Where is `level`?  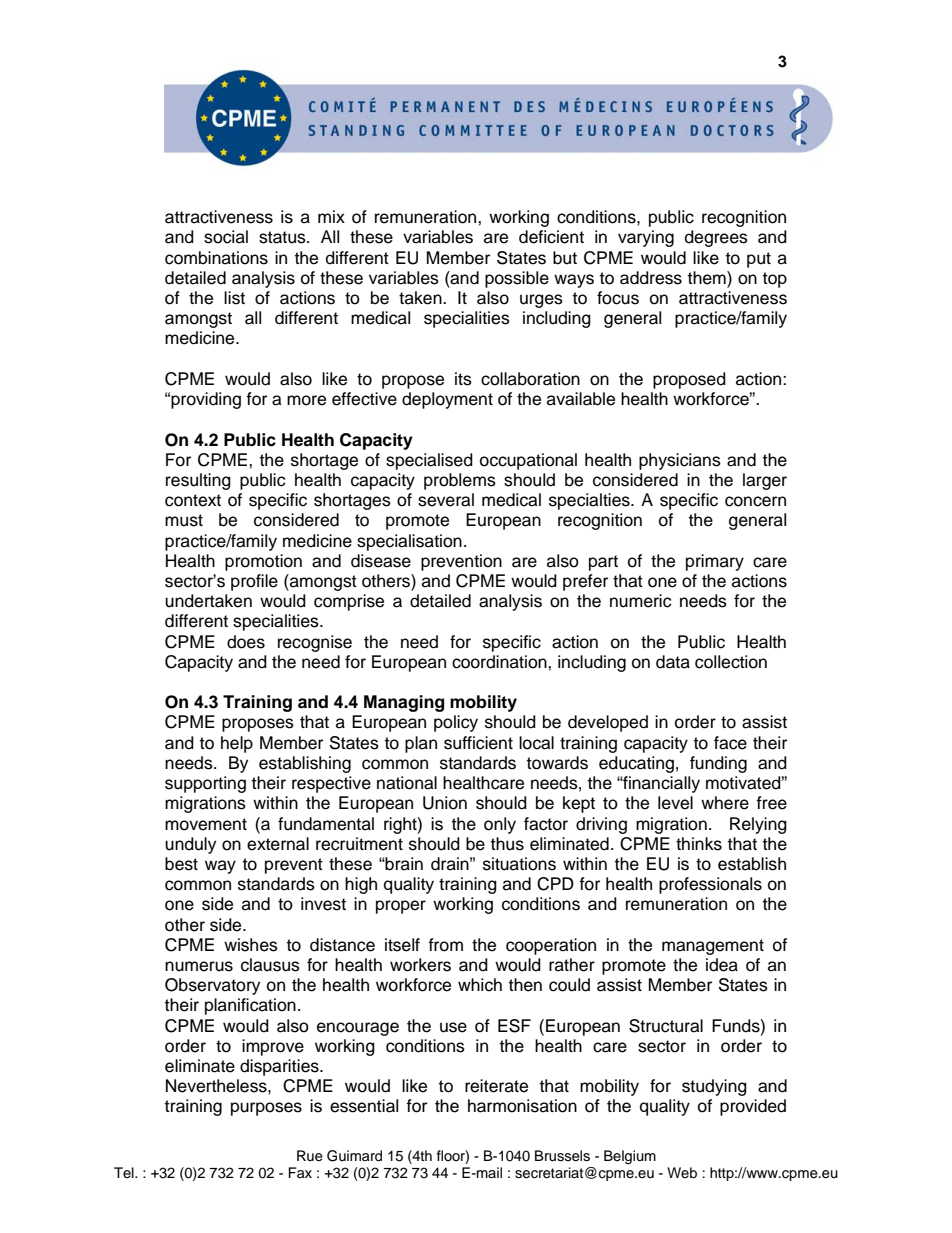
level is located at coordinates (675, 803).
